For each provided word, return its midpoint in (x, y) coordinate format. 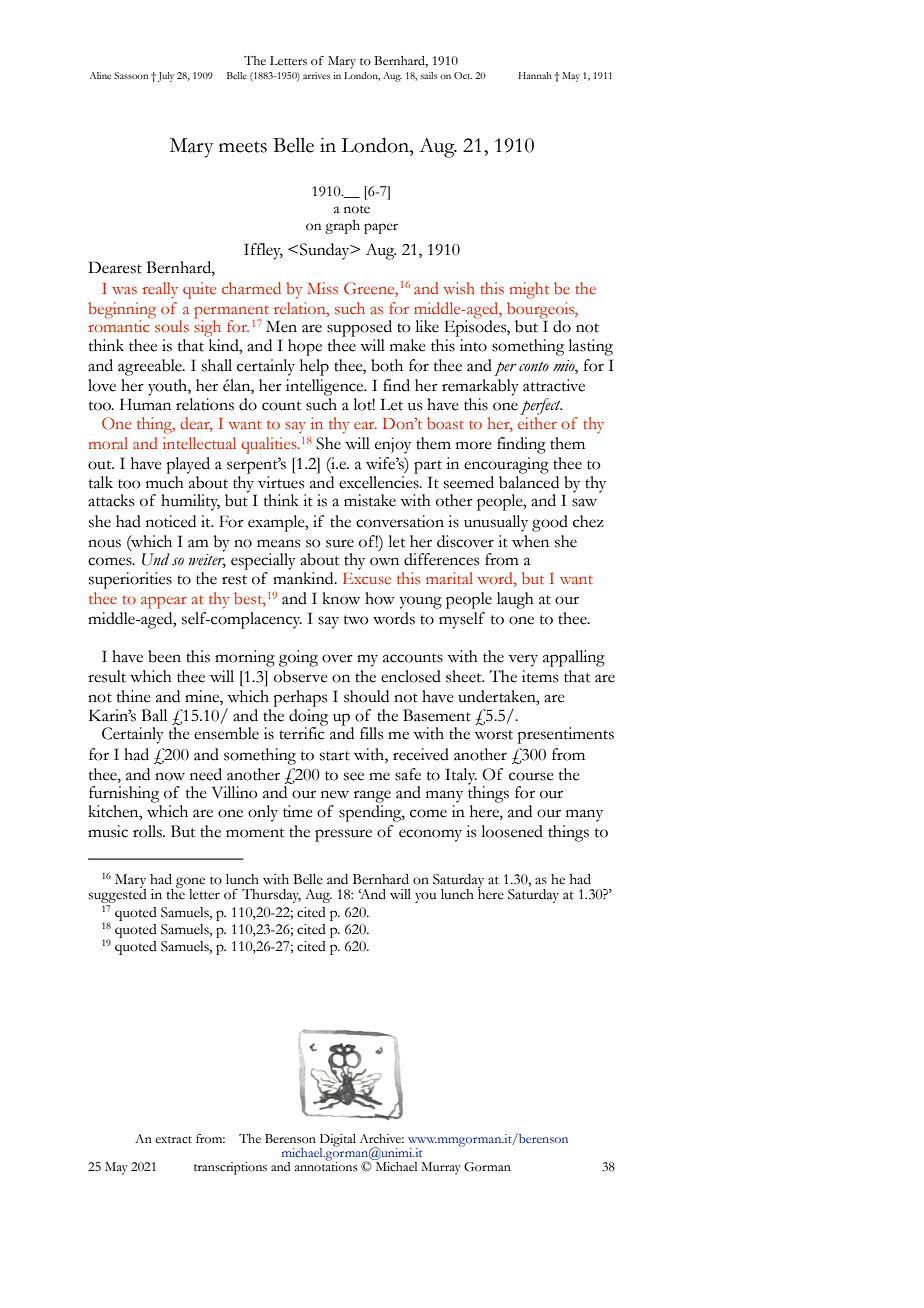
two (356, 620)
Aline (100, 75)
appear (164, 603)
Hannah (535, 75)
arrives (316, 75)
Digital (338, 1141)
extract (173, 1140)
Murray (441, 1168)
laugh (515, 600)
